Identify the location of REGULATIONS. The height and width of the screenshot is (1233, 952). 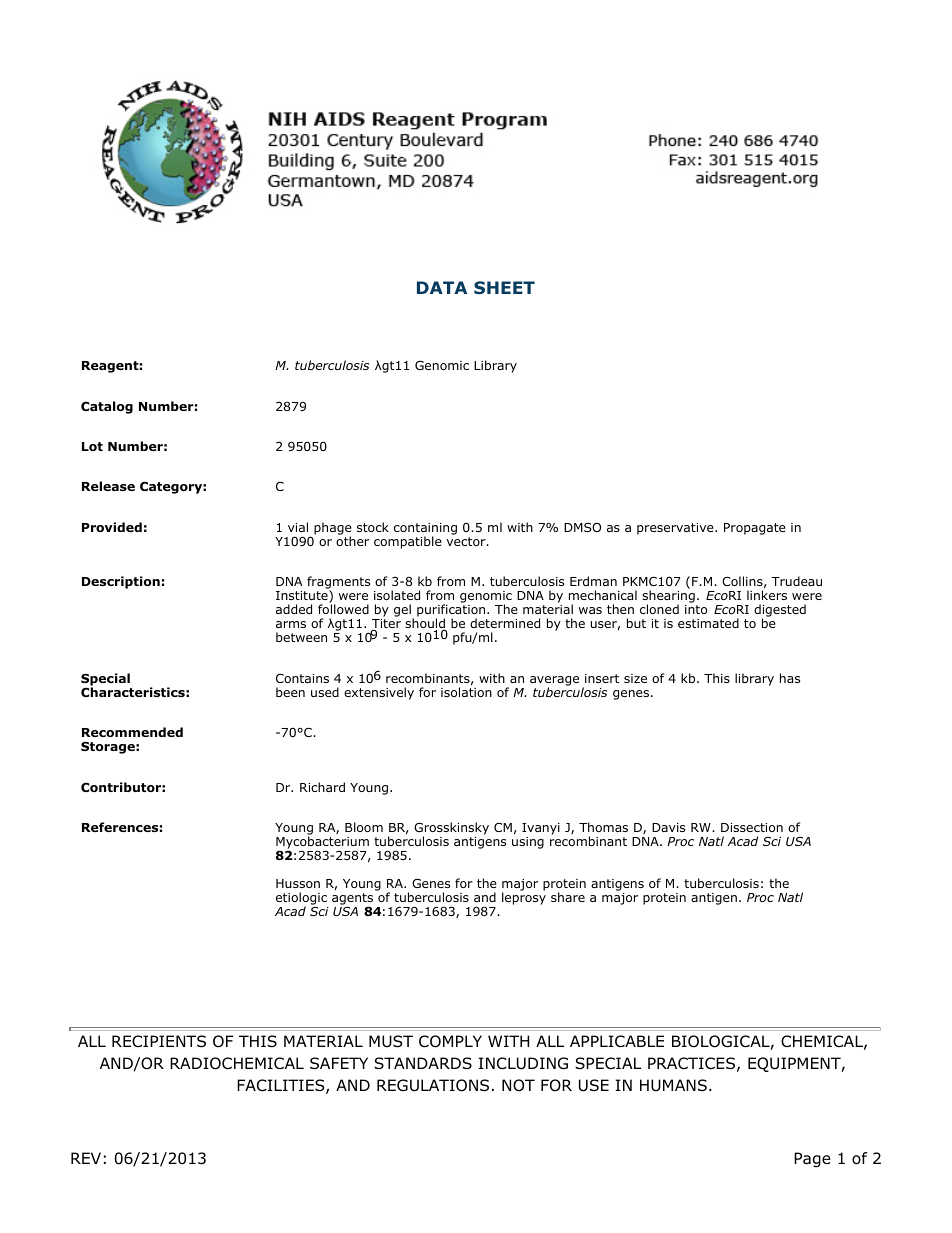
(433, 1085).
